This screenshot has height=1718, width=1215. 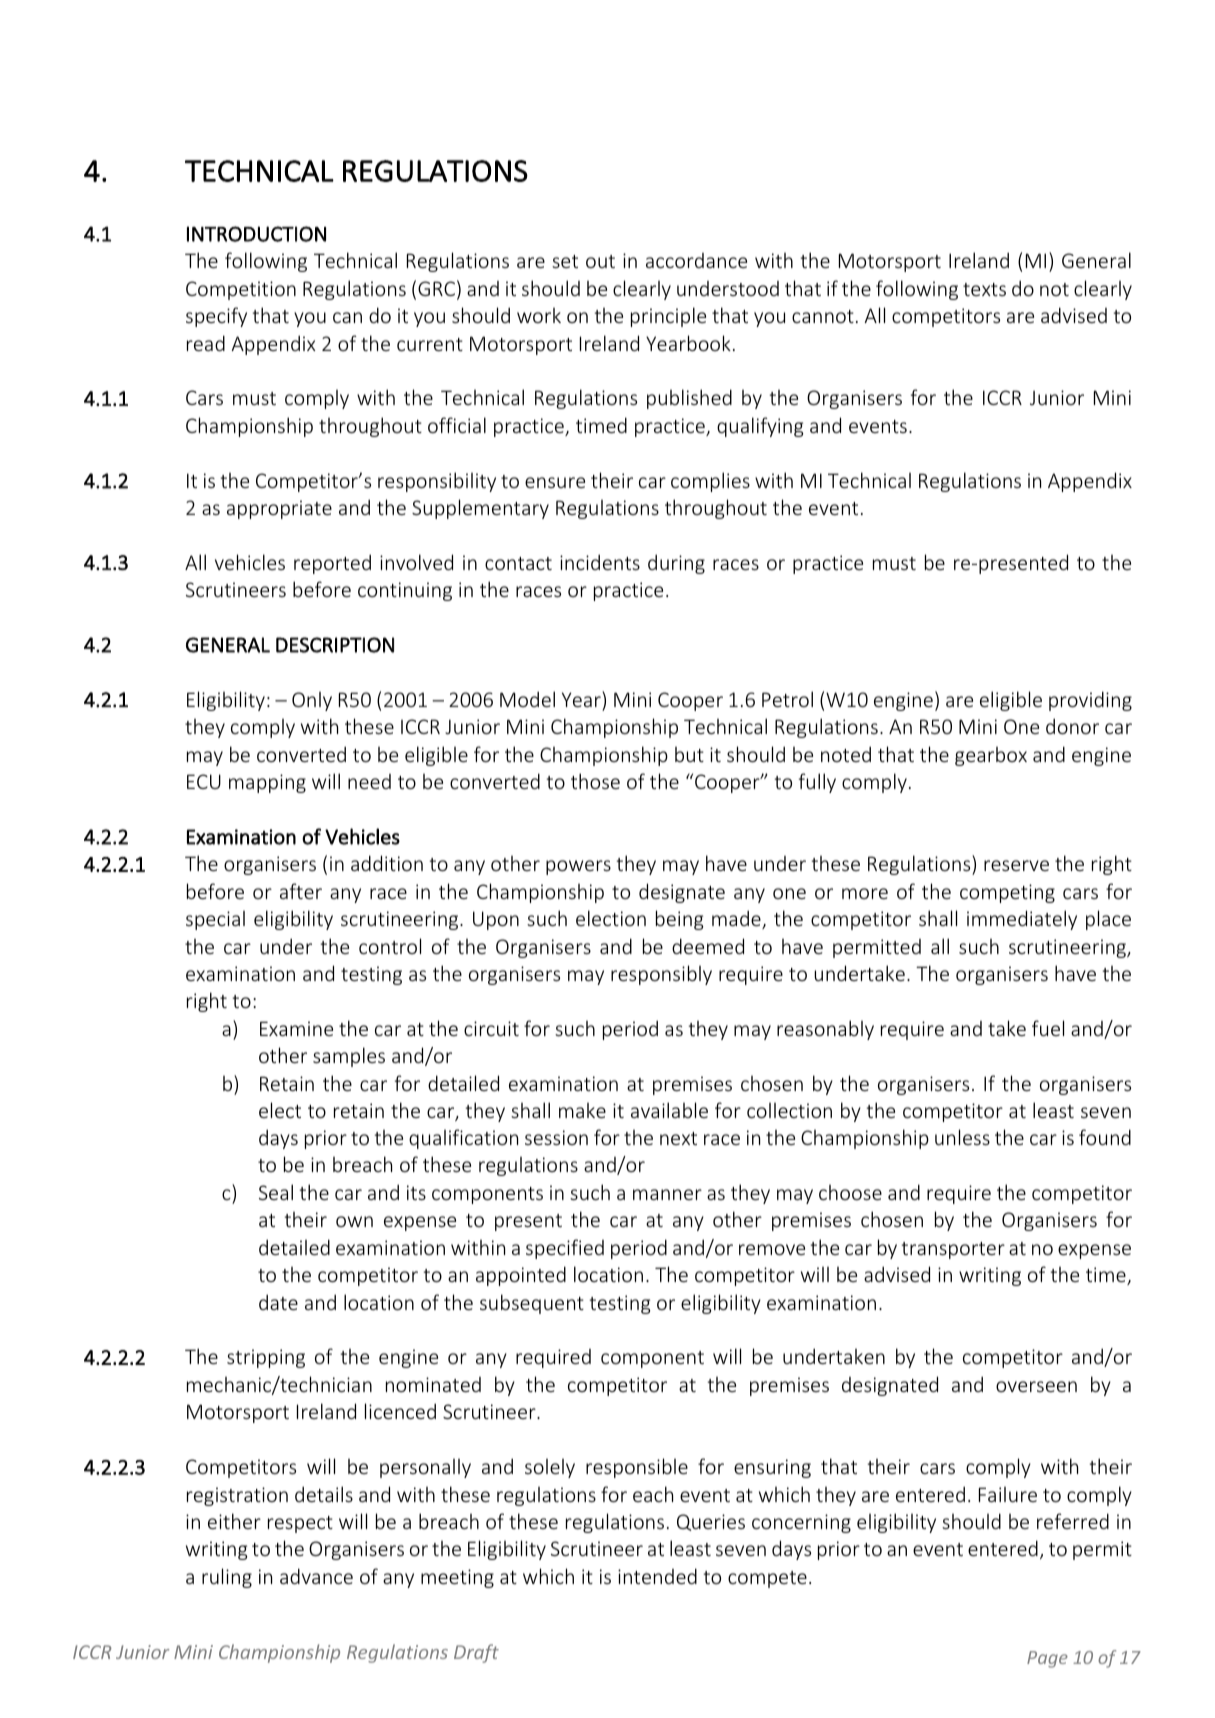 I want to click on accordance, so click(x=696, y=260).
